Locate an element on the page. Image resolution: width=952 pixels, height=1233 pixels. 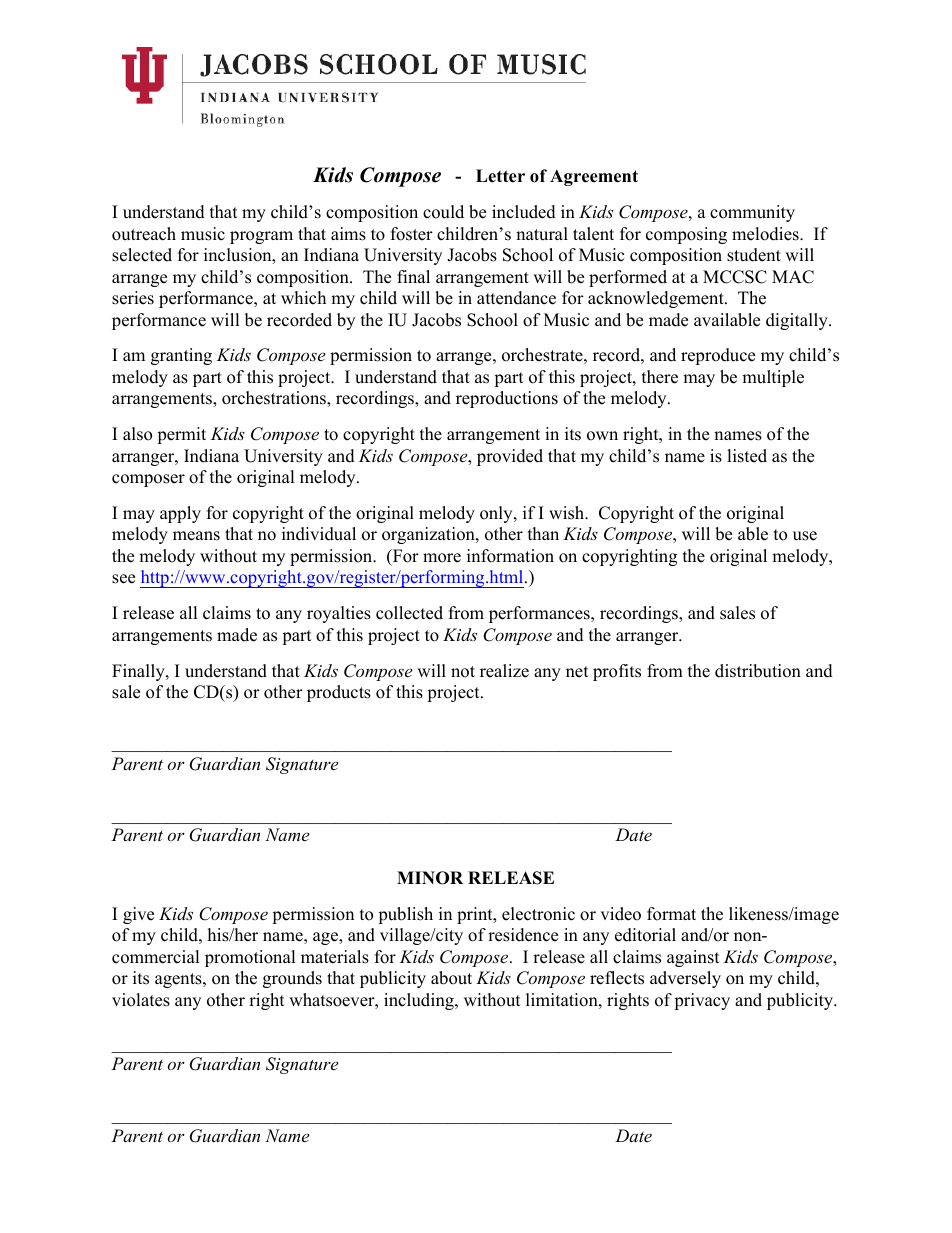
outreach is located at coordinates (144, 234).
